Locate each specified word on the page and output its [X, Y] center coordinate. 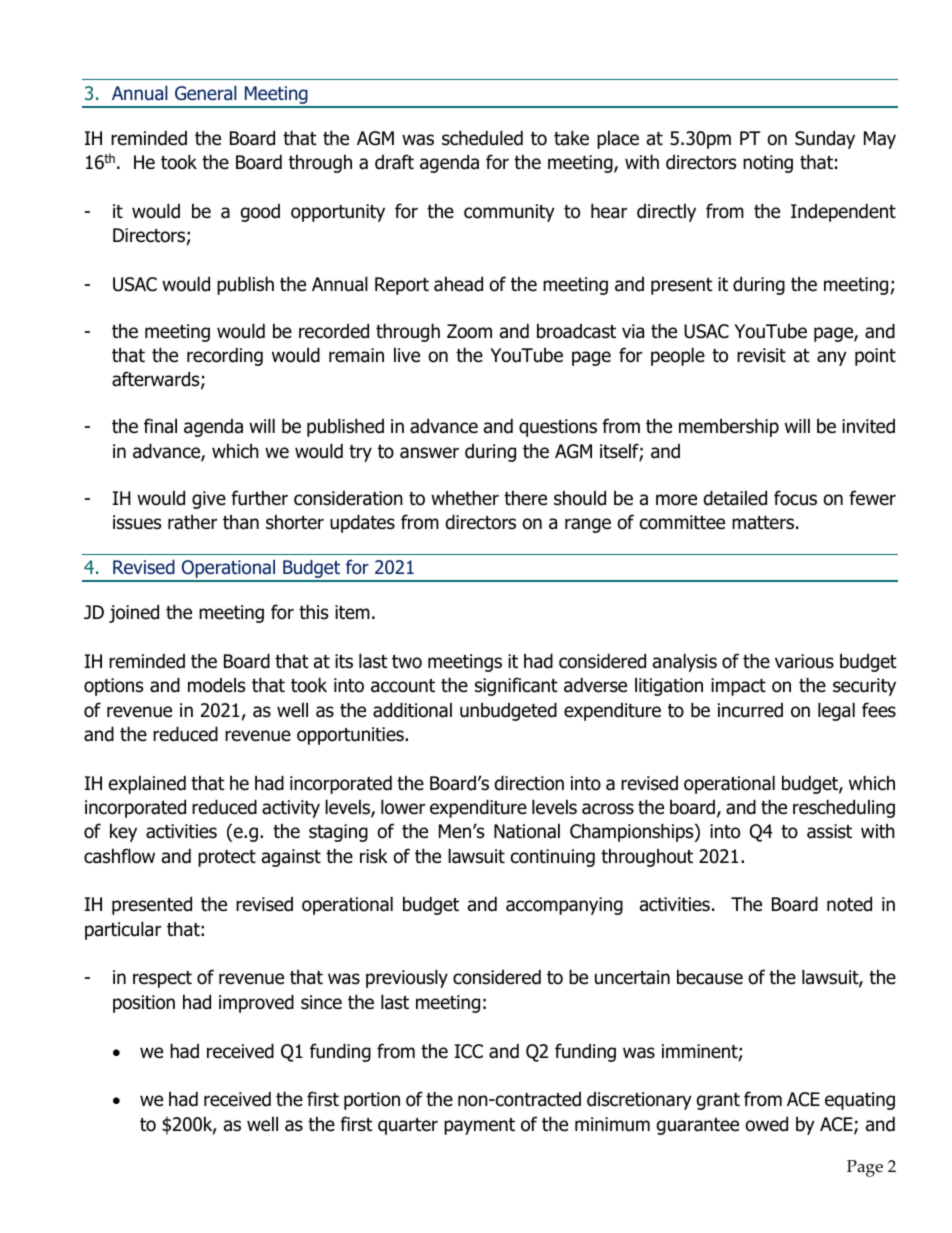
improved [256, 1003]
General [206, 93]
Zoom [469, 331]
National [527, 831]
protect [227, 858]
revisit [761, 355]
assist [829, 831]
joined [134, 613]
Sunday [825, 139]
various [804, 661]
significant [516, 686]
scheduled [482, 138]
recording [225, 356]
